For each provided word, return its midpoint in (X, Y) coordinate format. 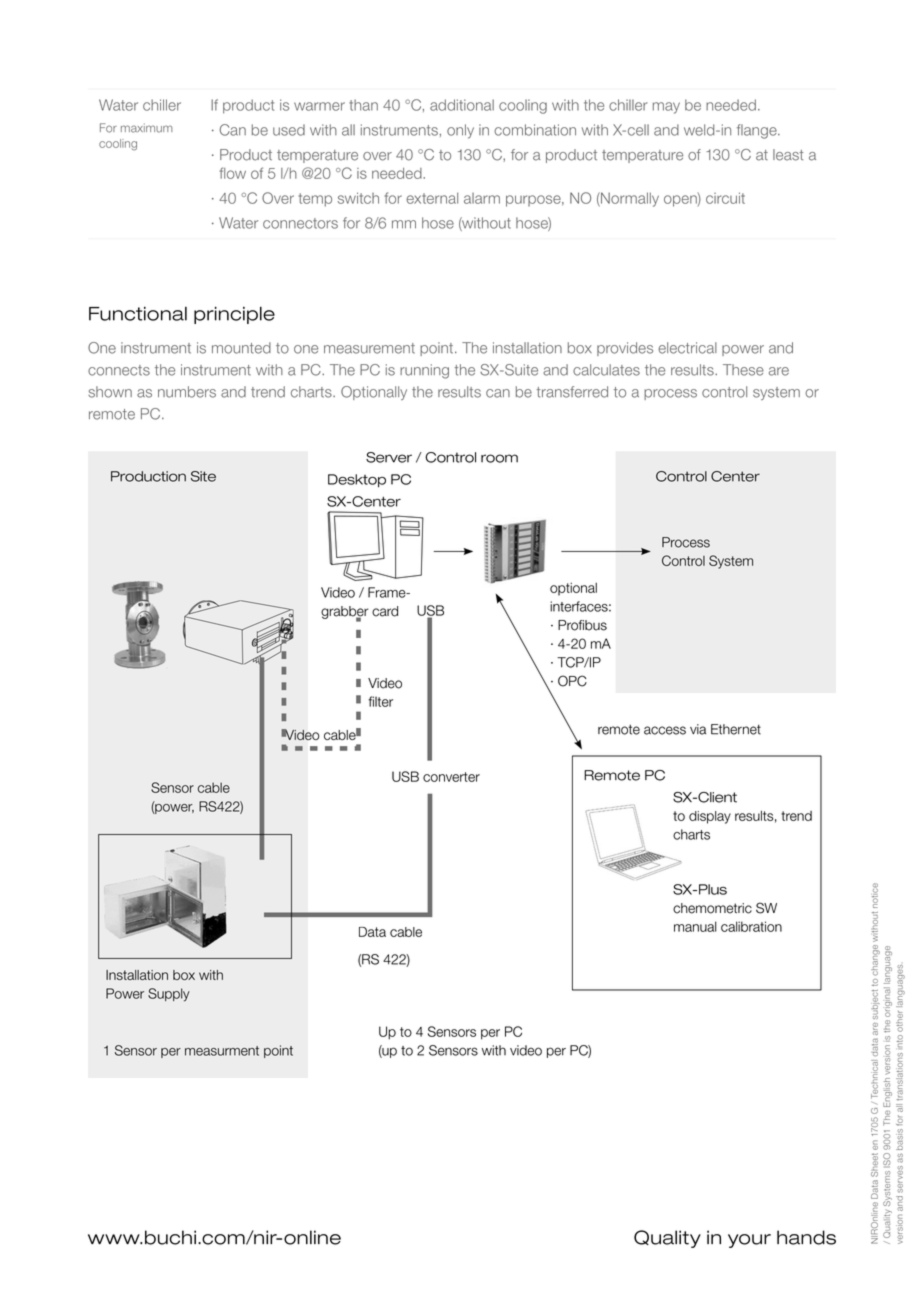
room (499, 458)
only (460, 131)
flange (758, 131)
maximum (146, 128)
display (710, 817)
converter (451, 777)
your (749, 1241)
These (743, 370)
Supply (169, 995)
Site (203, 476)
